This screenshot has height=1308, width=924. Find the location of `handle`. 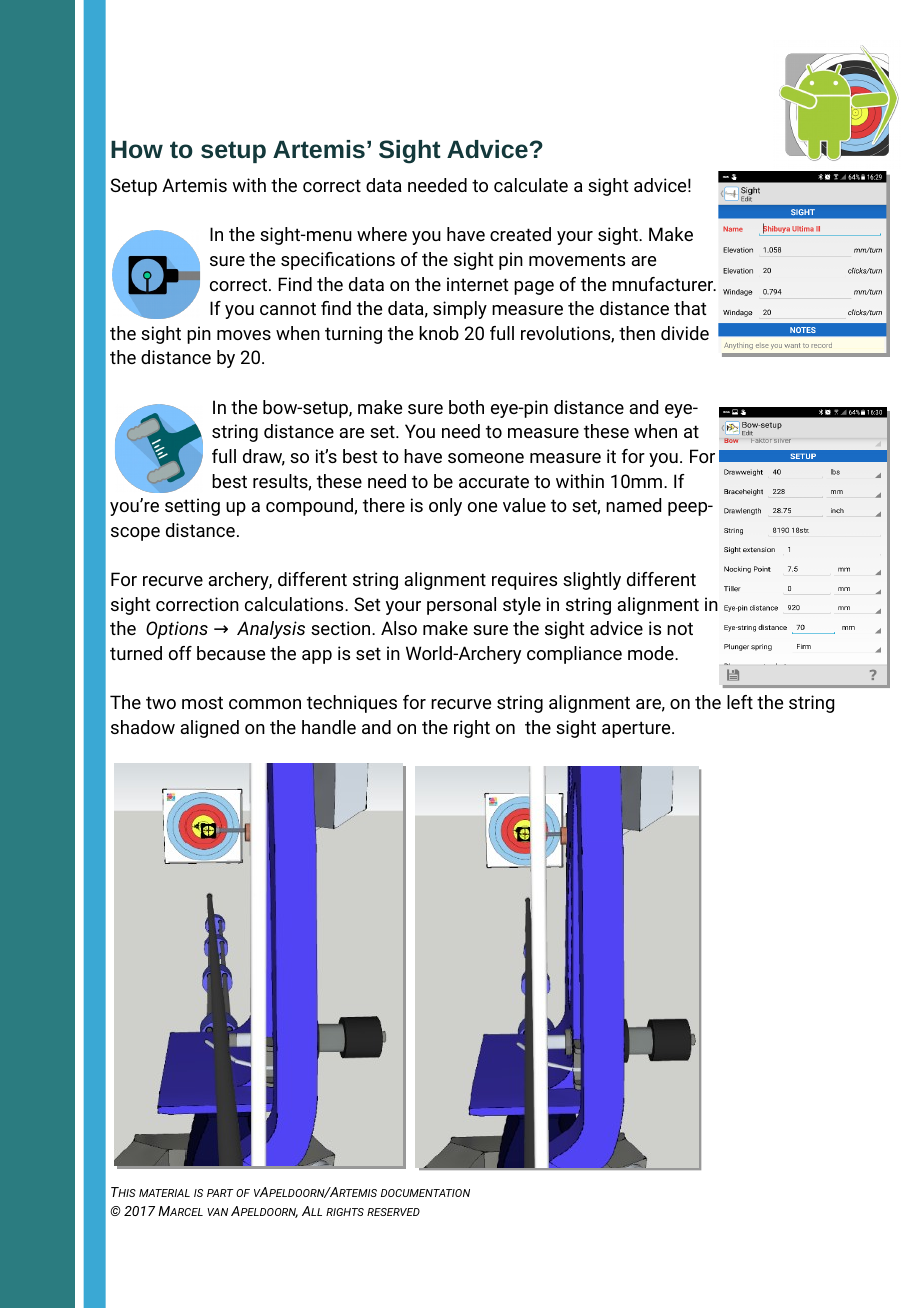

handle is located at coordinates (329, 727).
